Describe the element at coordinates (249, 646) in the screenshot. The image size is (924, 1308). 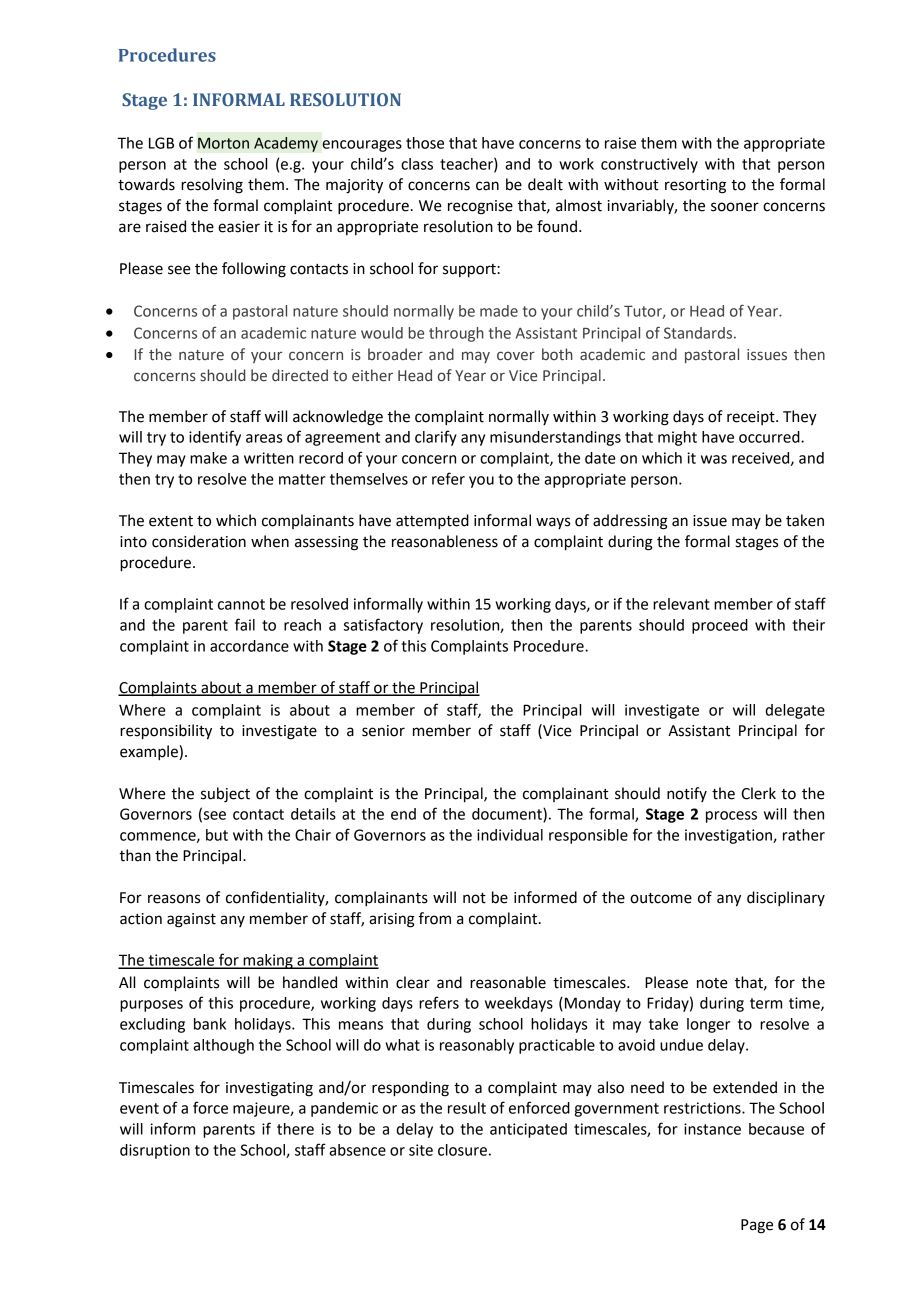
I see `accordance` at that location.
